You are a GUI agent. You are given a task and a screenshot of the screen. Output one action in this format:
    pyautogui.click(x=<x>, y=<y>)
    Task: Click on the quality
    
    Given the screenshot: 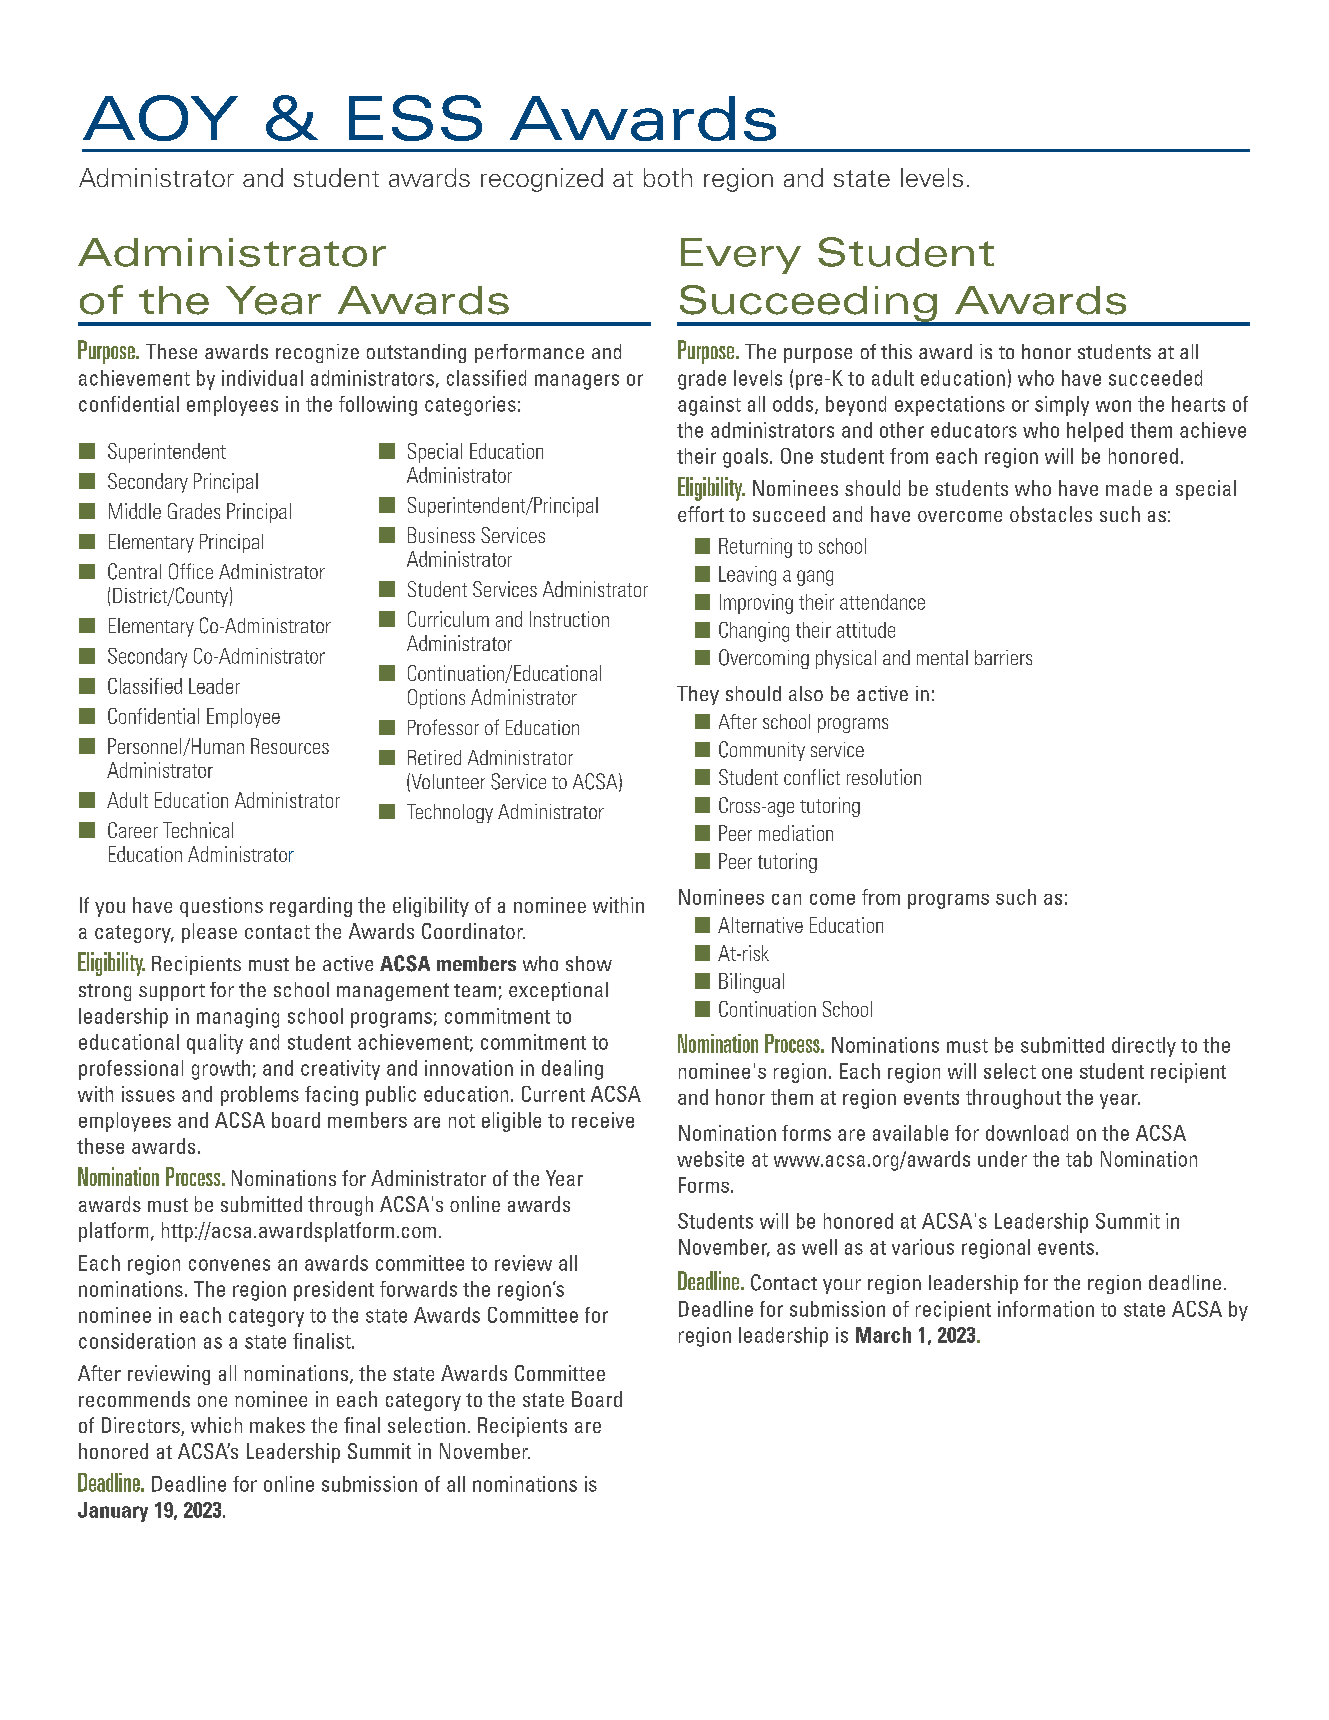 What is the action you would take?
    pyautogui.click(x=215, y=1044)
